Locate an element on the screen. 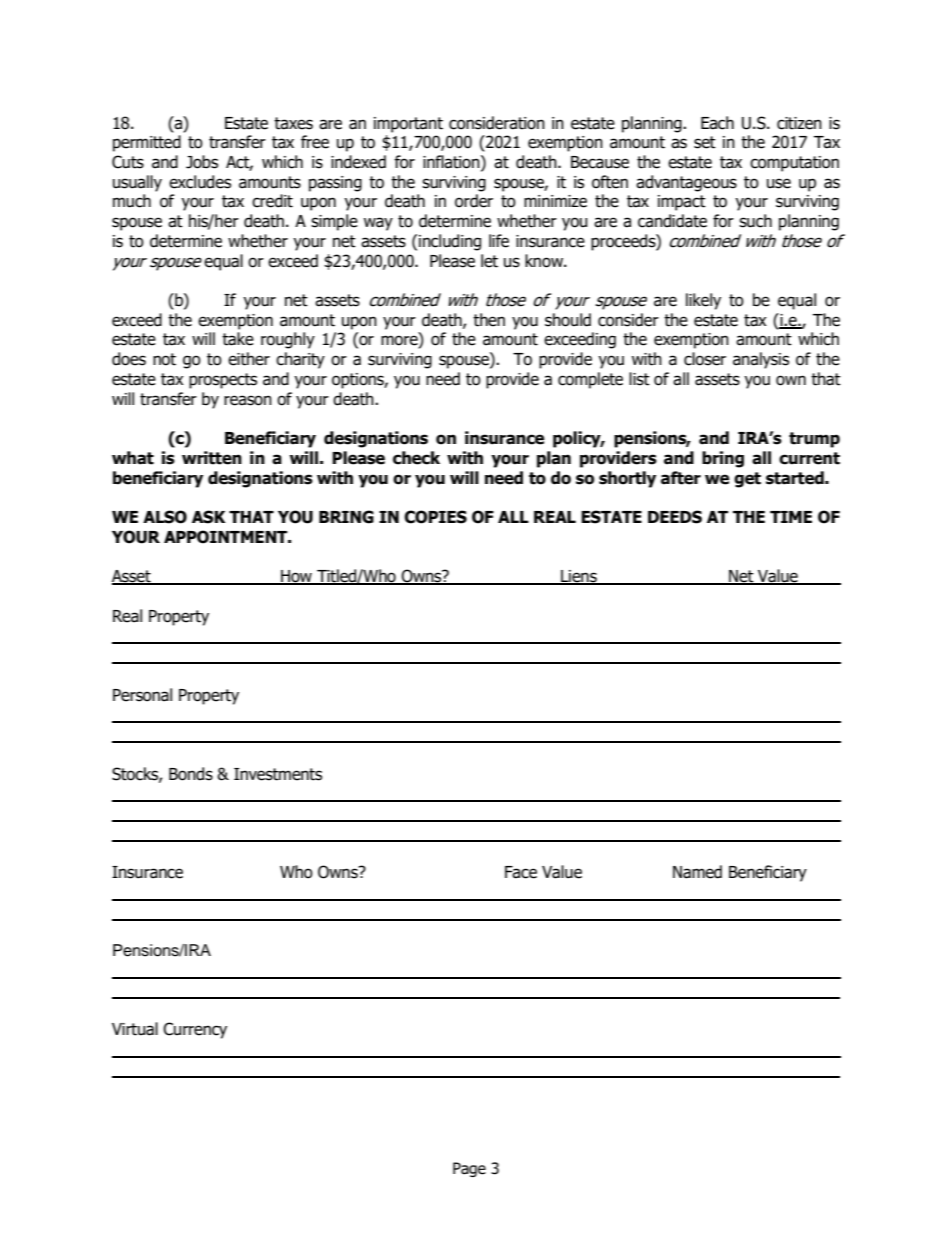  Named is located at coordinates (697, 872).
